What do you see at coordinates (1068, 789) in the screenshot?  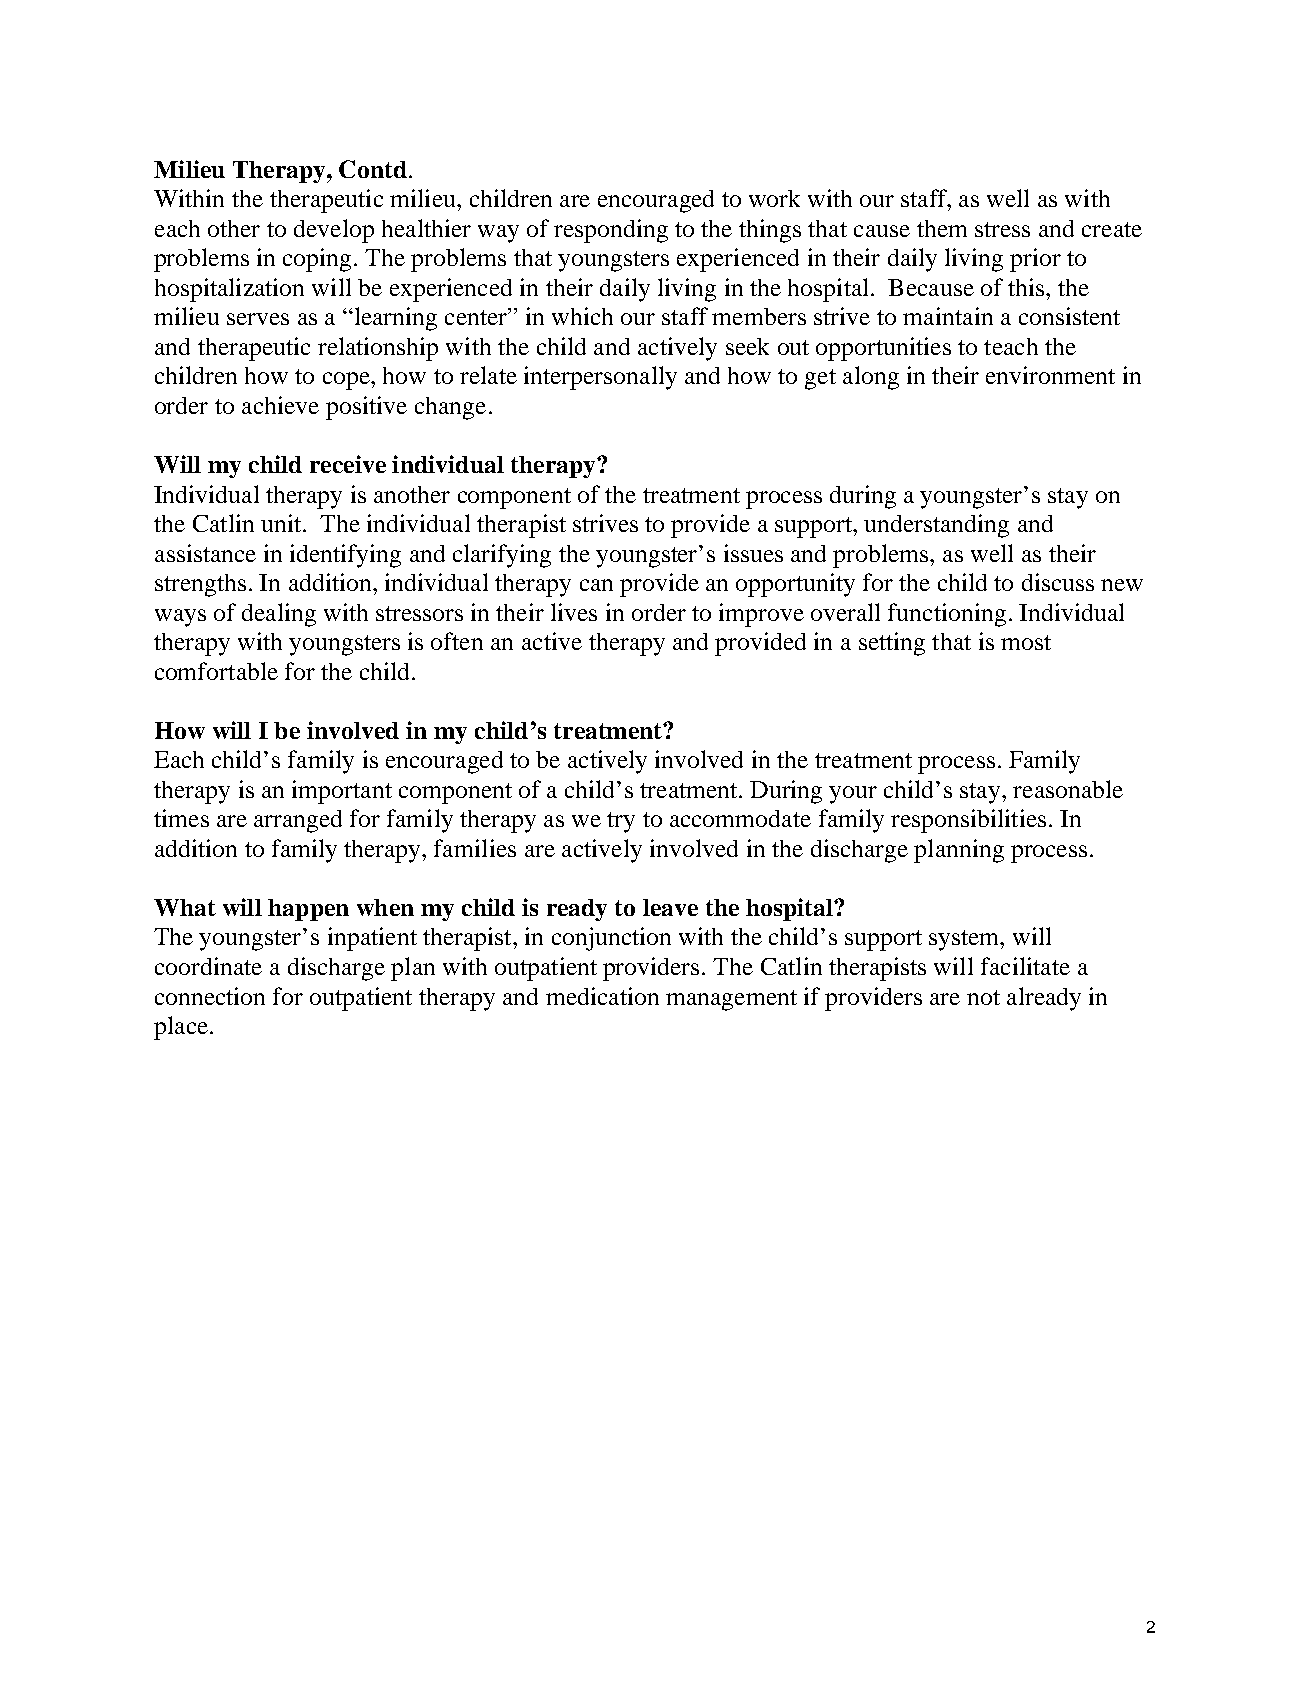 I see `reasonable` at bounding box center [1068, 789].
